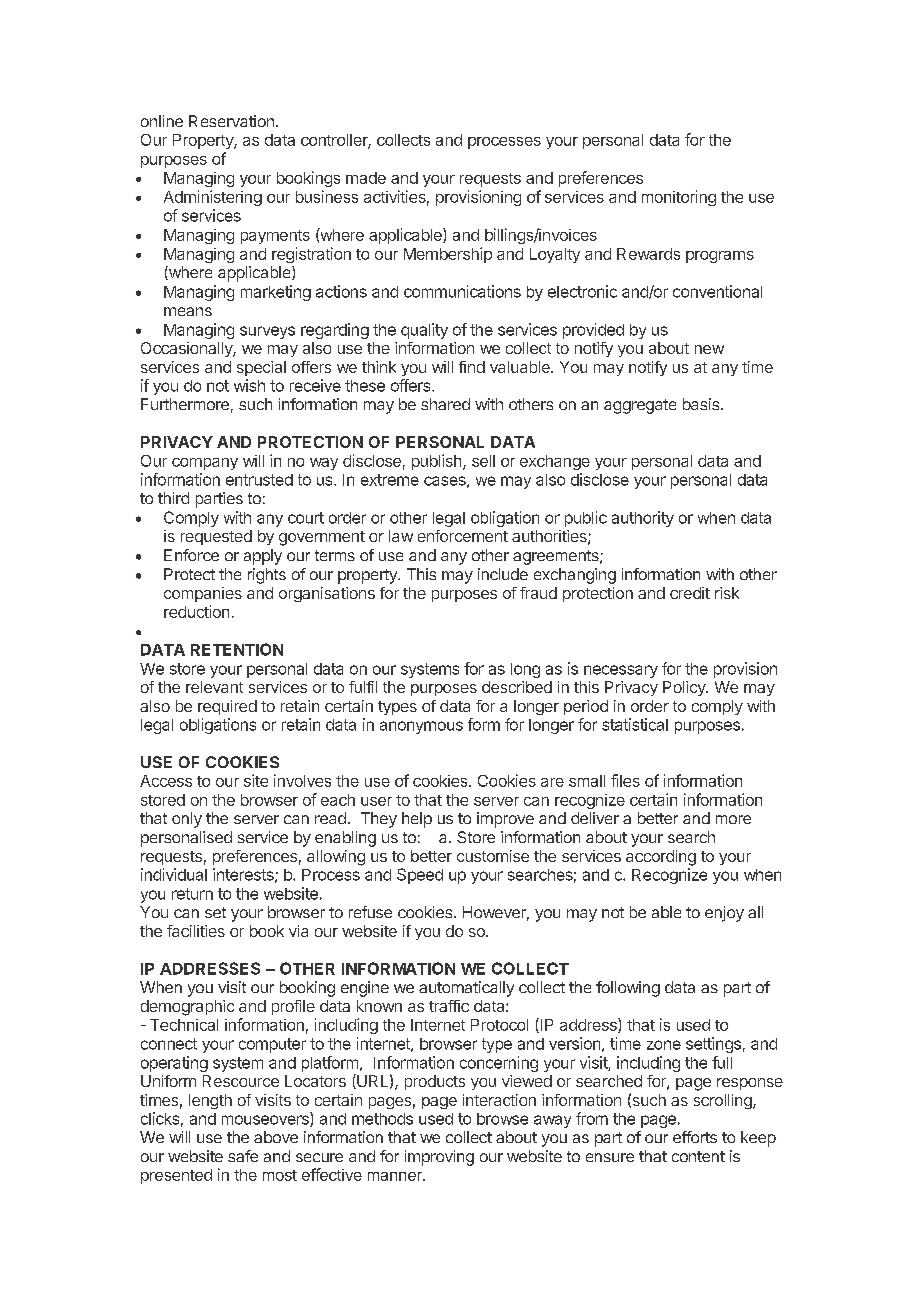  What do you see at coordinates (243, 1156) in the document?
I see `safe` at bounding box center [243, 1156].
